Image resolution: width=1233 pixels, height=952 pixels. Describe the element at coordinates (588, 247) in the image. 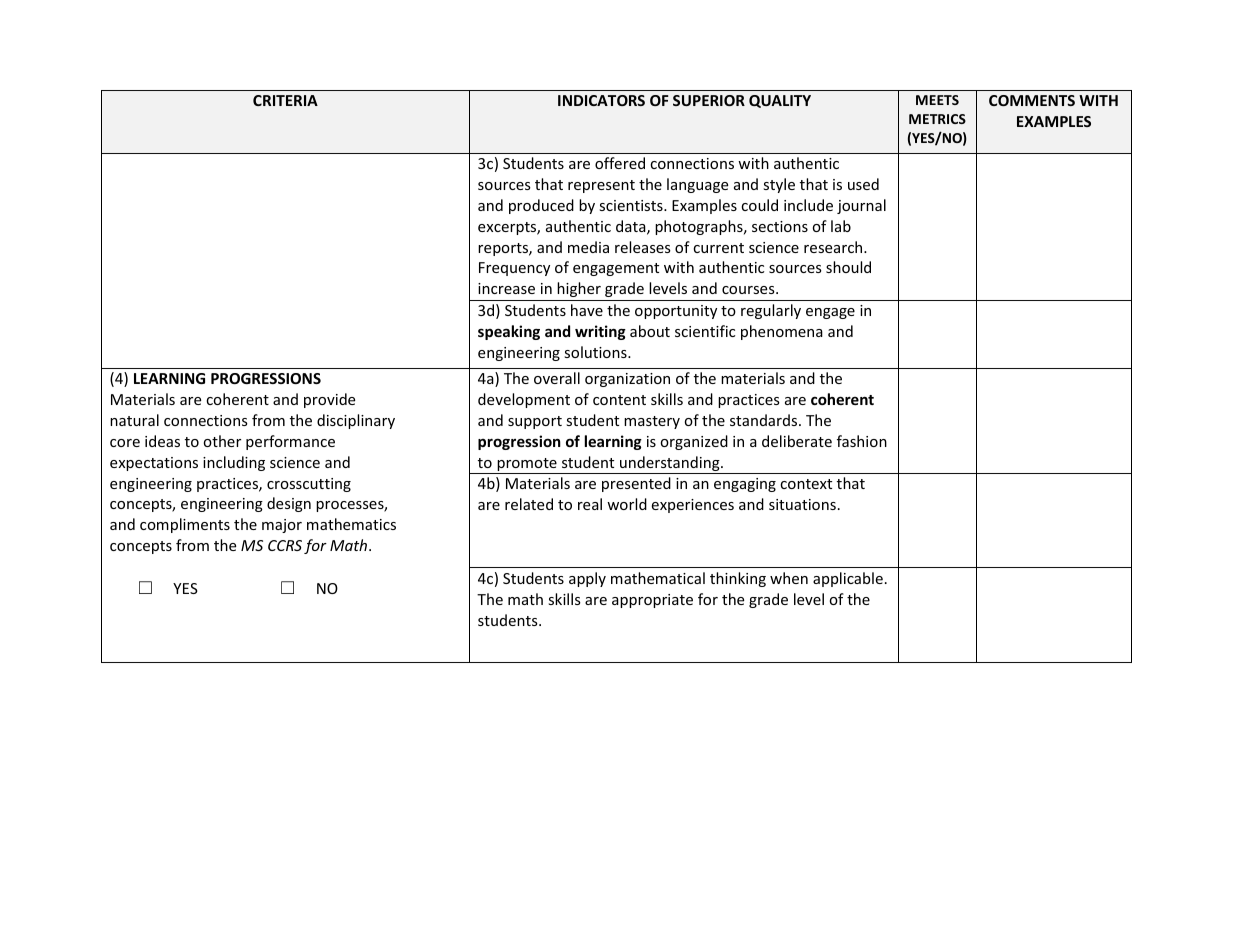

I see `media` at that location.
